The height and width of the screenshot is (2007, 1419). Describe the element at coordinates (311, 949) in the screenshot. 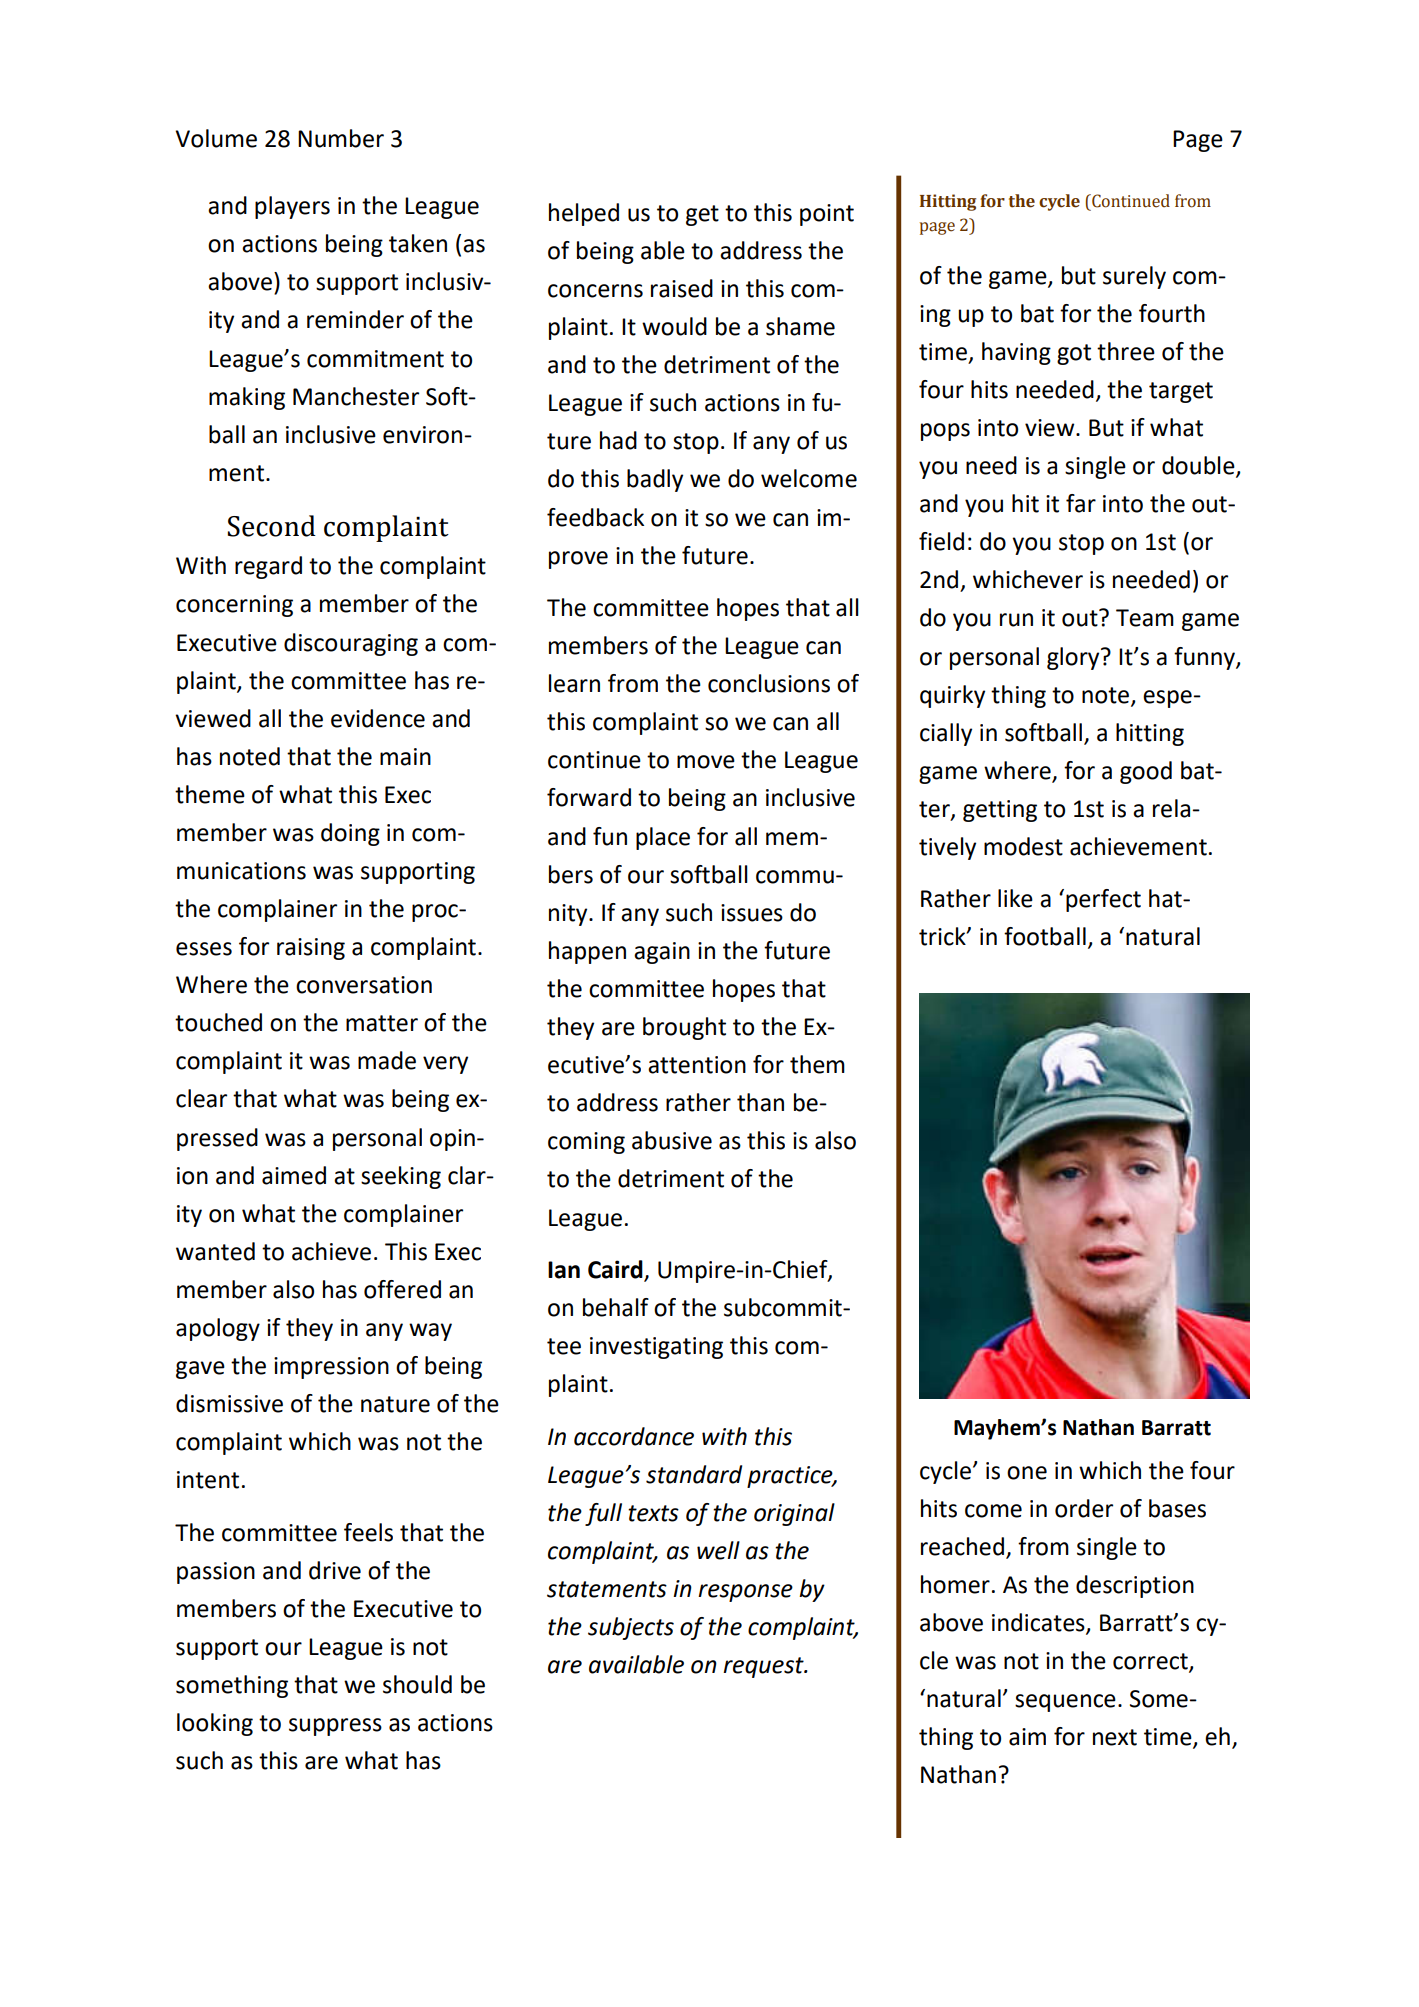

I see `raising` at that location.
